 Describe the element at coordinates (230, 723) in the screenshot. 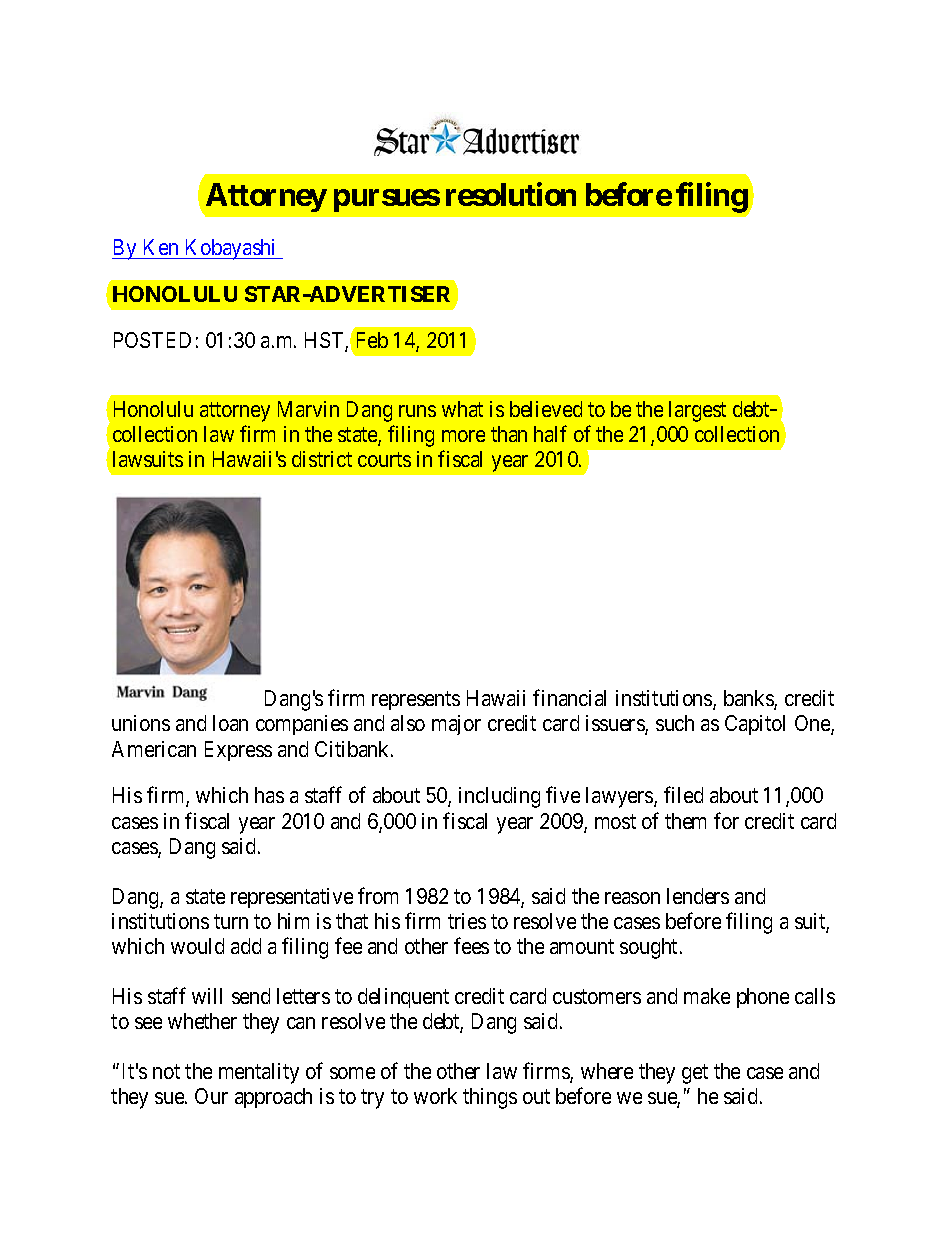

I see `loan` at that location.
